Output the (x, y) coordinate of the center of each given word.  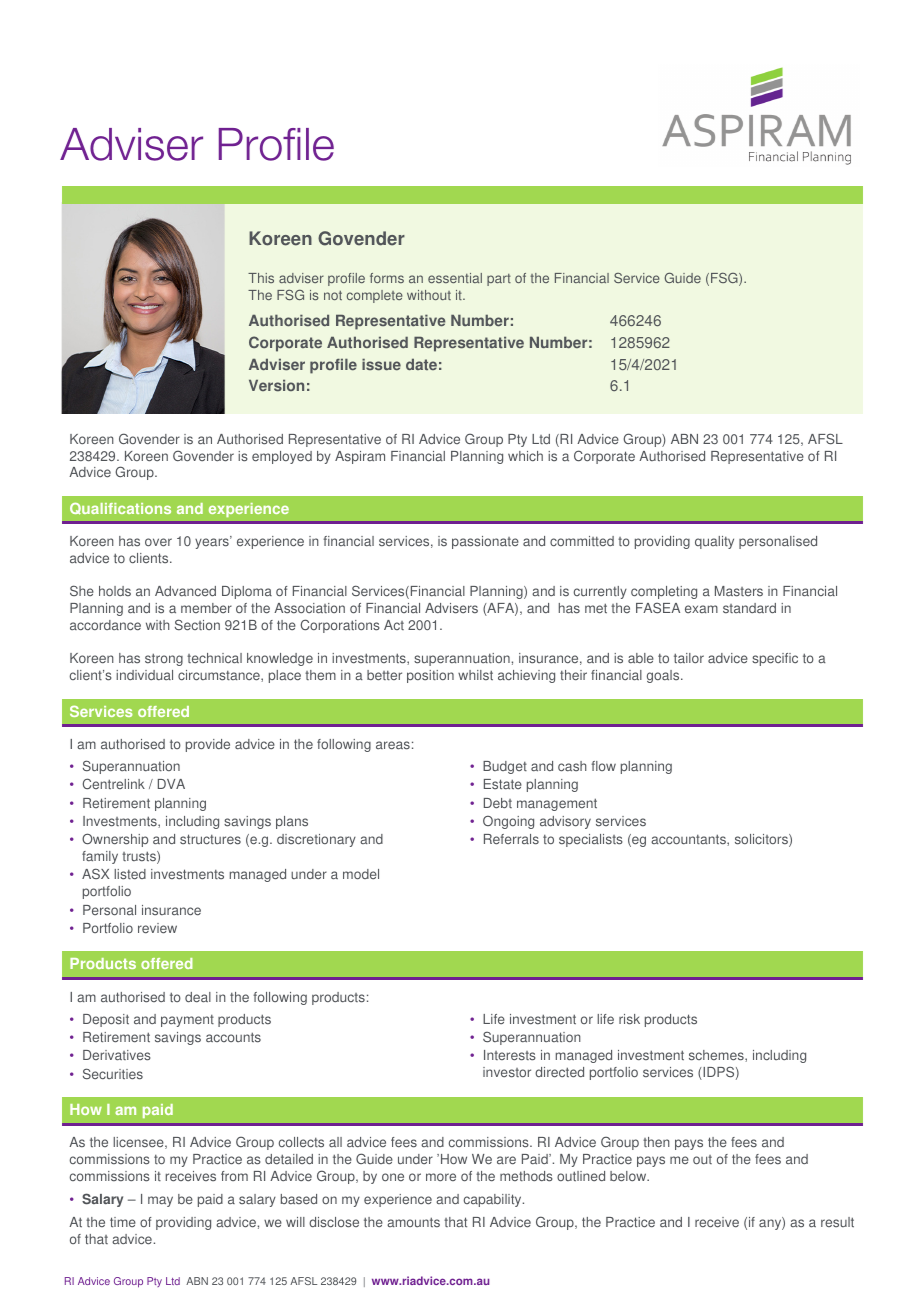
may (160, 1201)
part (499, 280)
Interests (510, 1055)
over (158, 542)
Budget (505, 767)
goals (664, 676)
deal (198, 997)
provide (208, 745)
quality (714, 542)
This (261, 278)
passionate (485, 542)
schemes (717, 1056)
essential (455, 278)
